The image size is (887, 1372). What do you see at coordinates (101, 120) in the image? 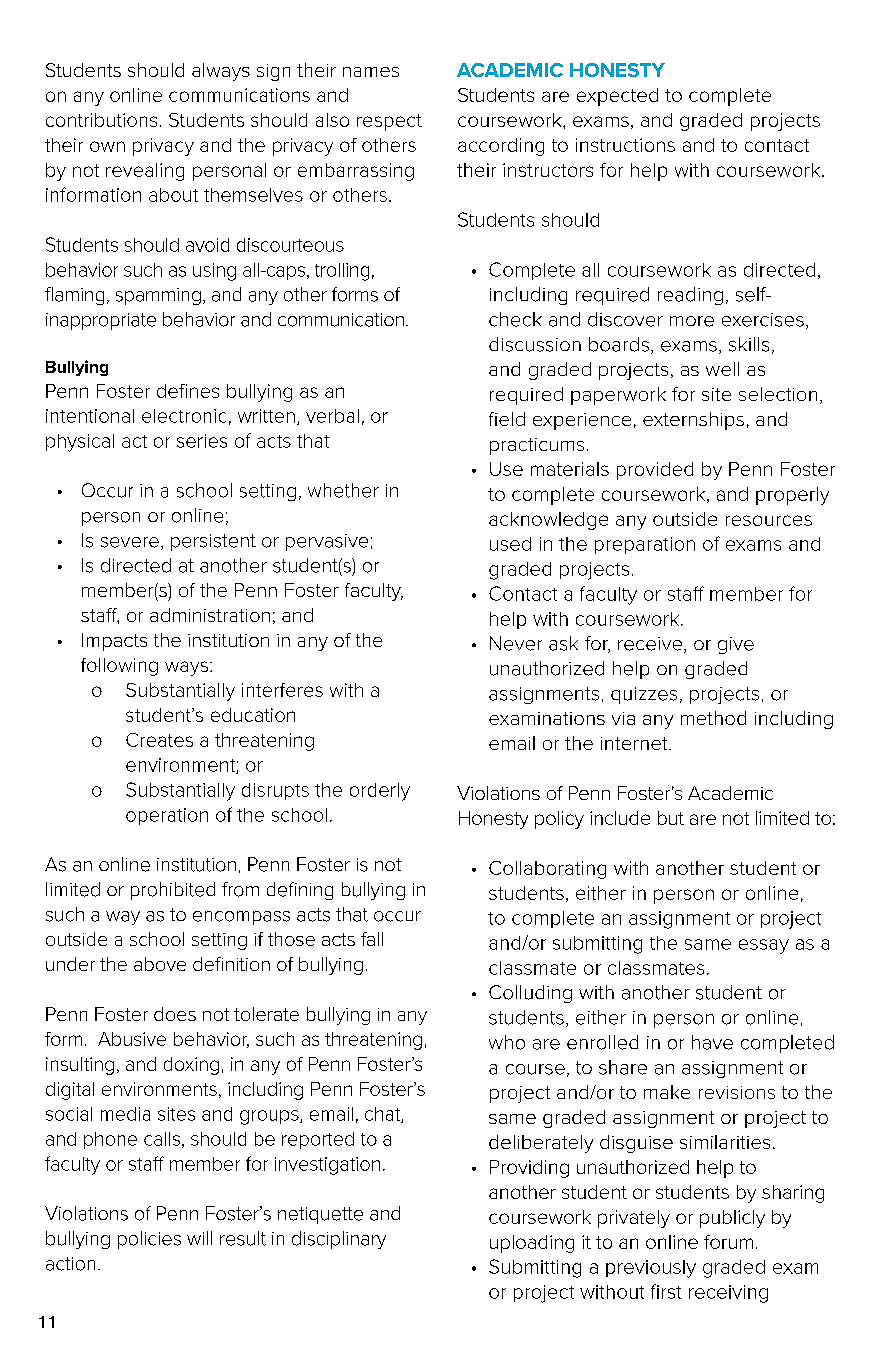
I see `contributions` at bounding box center [101, 120].
